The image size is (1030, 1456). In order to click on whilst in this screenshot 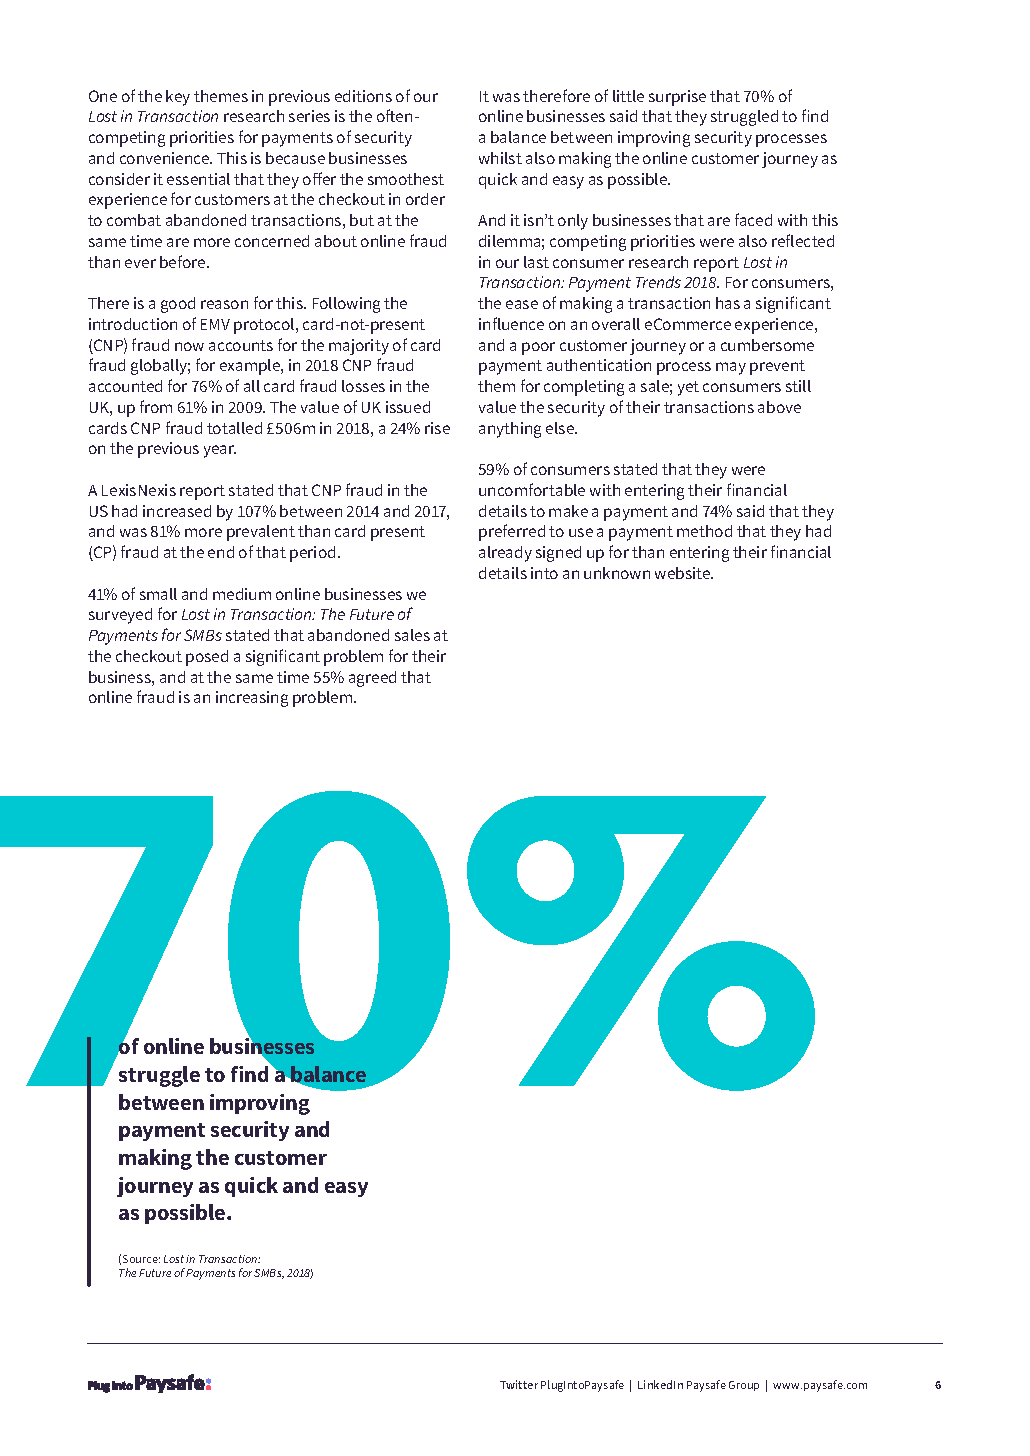, I will do `click(500, 158)`.
